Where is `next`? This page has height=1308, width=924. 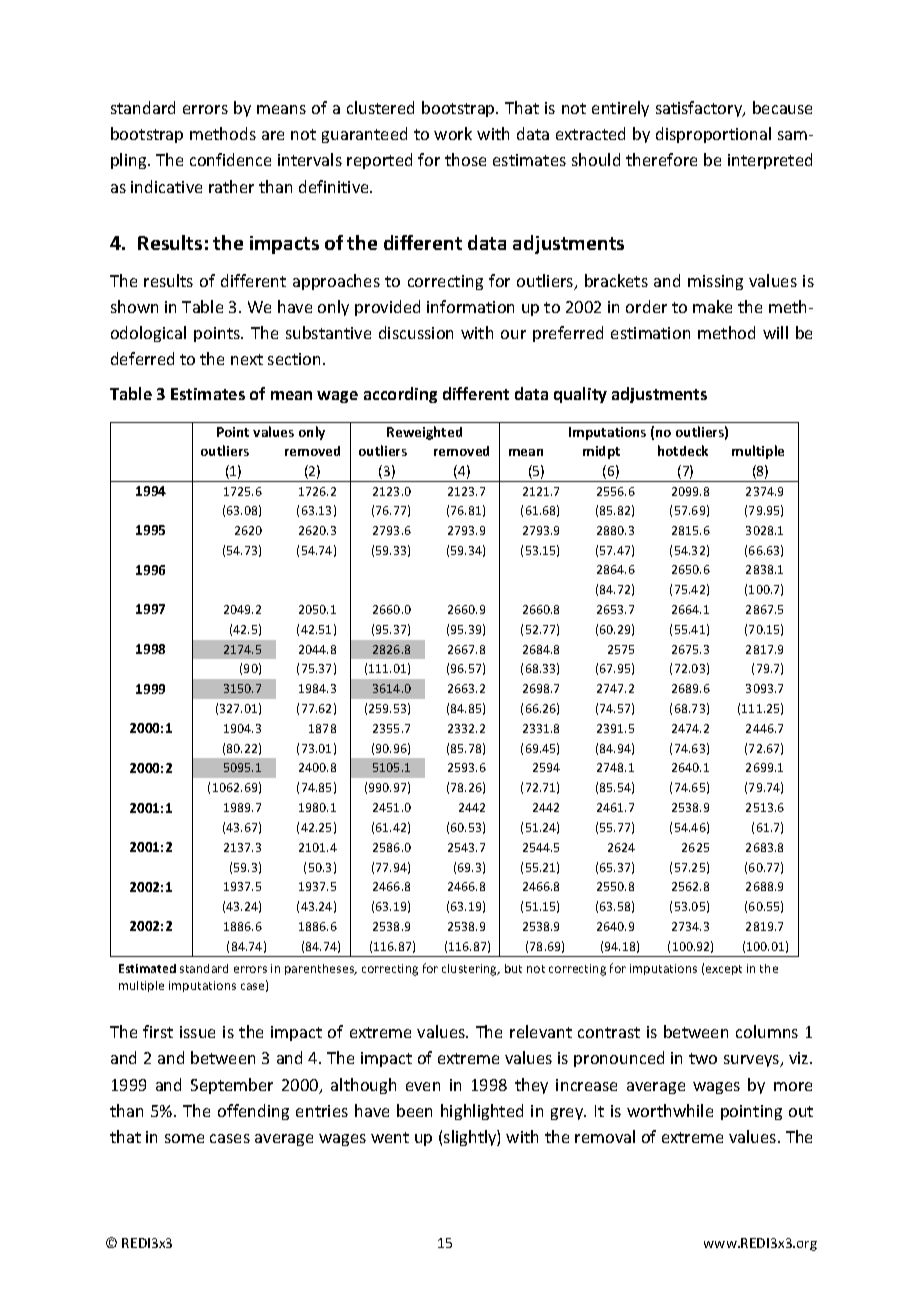 next is located at coordinates (247, 359).
